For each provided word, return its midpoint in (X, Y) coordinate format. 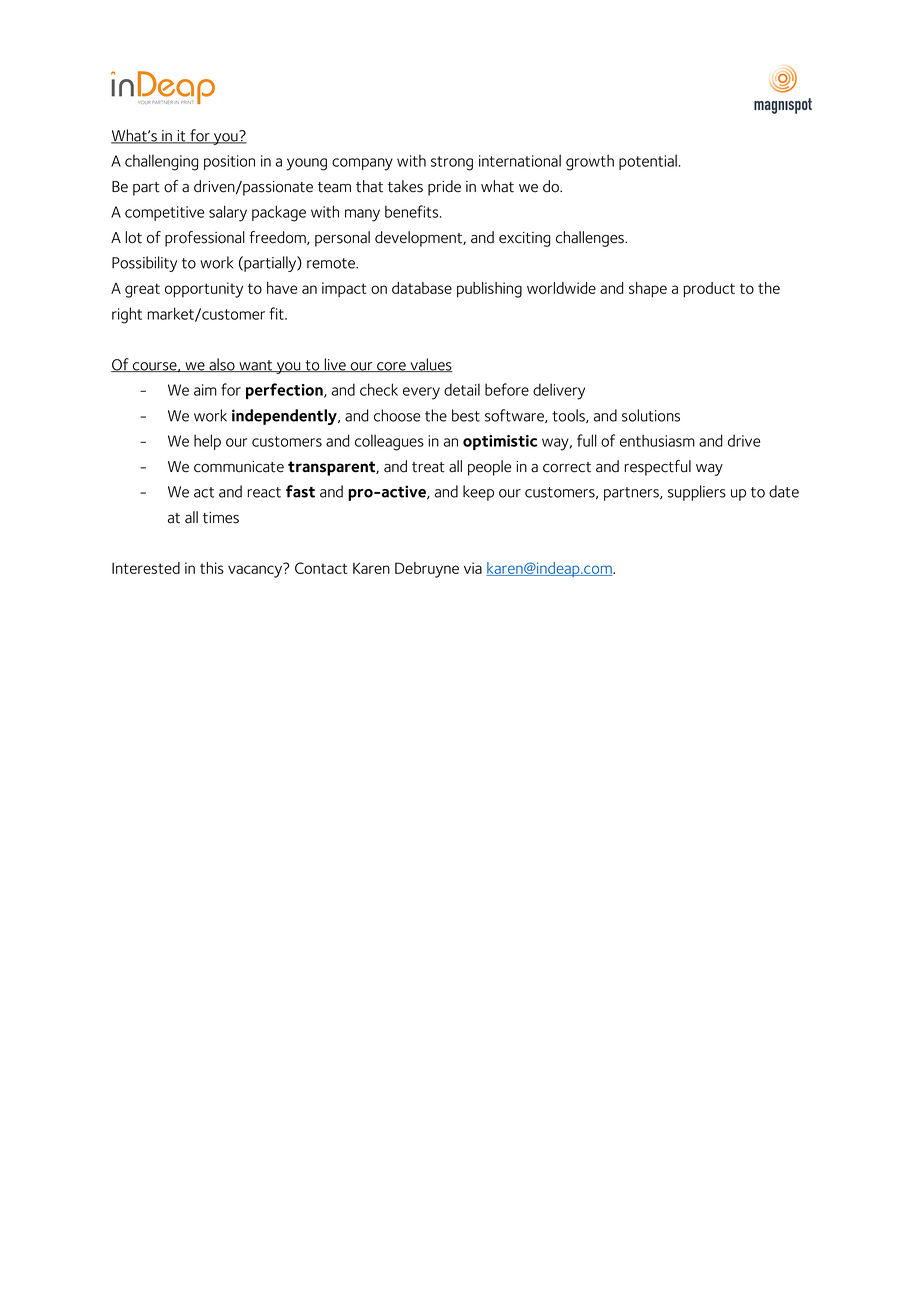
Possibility (144, 264)
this (212, 568)
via (473, 568)
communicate (239, 467)
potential (648, 162)
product (709, 290)
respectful (658, 468)
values (430, 365)
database (422, 288)
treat (428, 467)
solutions (651, 415)
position (229, 162)
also (222, 365)
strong (452, 163)
